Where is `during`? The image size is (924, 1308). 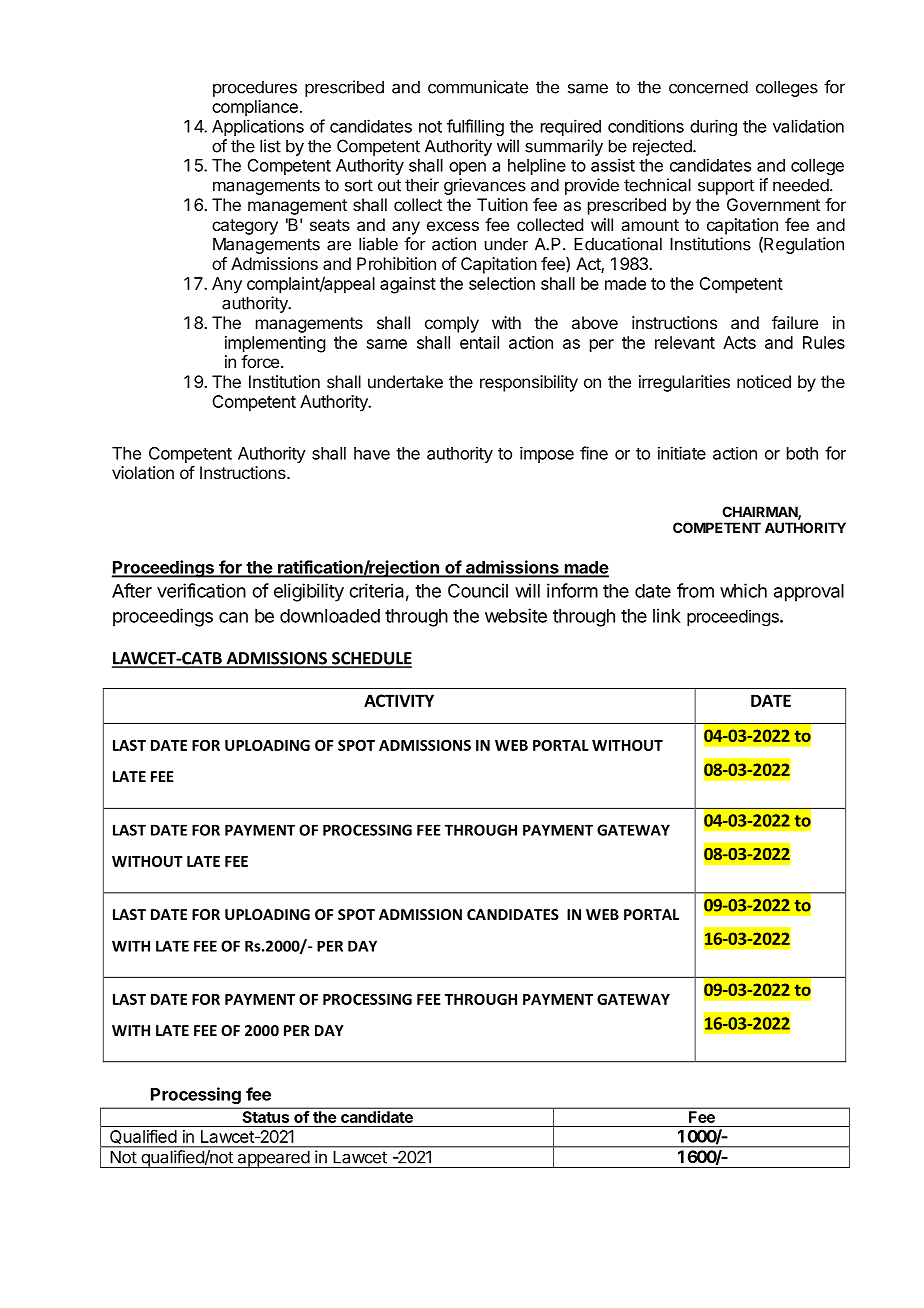 during is located at coordinates (713, 127).
